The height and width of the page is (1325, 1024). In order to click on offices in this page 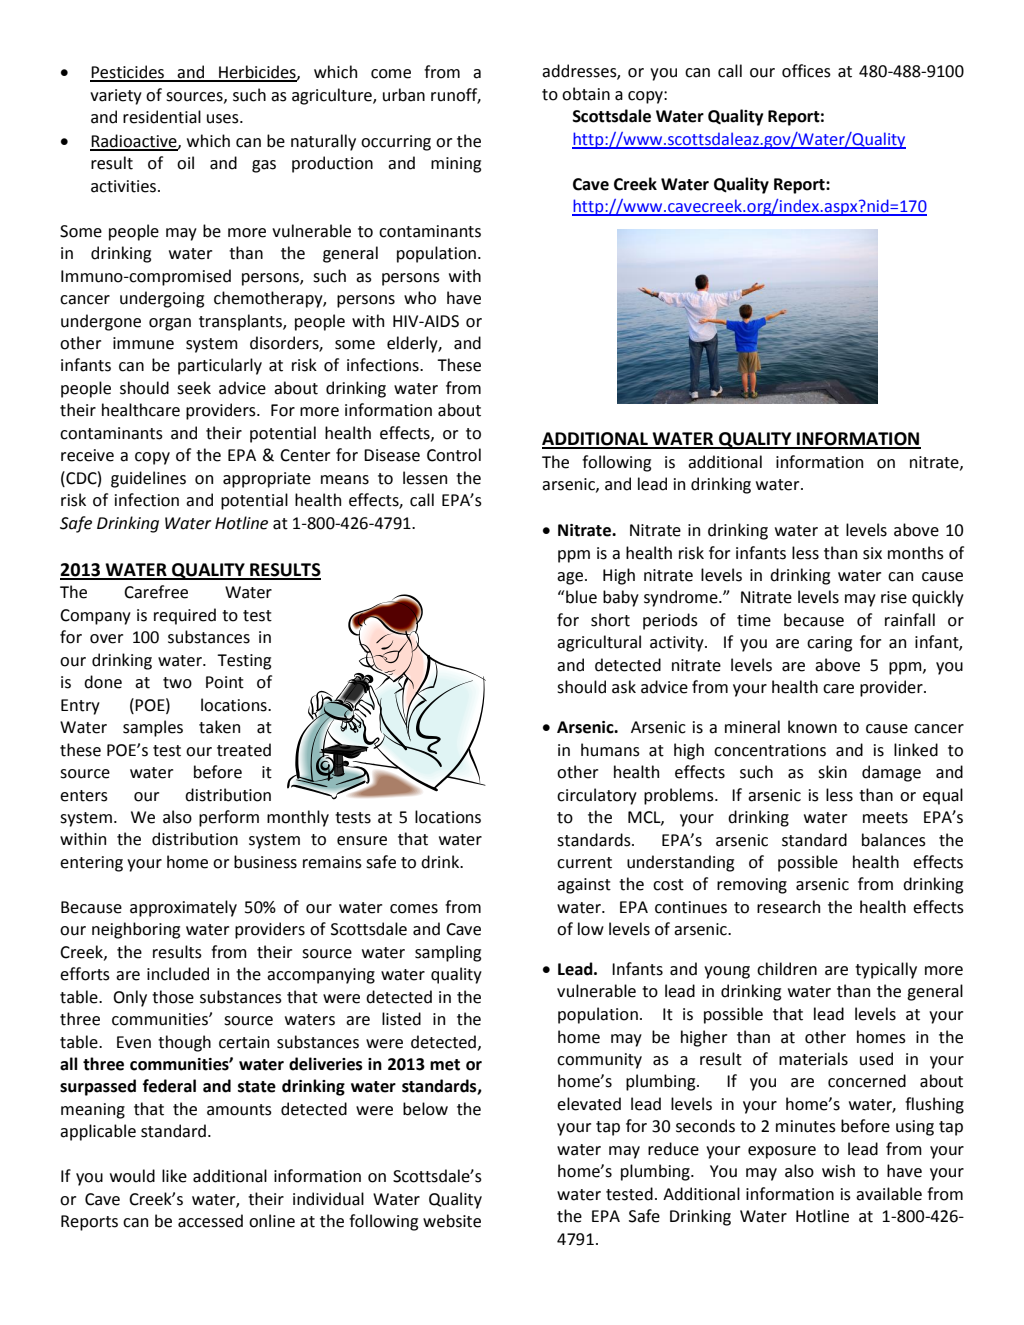, I will do `click(806, 71)`.
